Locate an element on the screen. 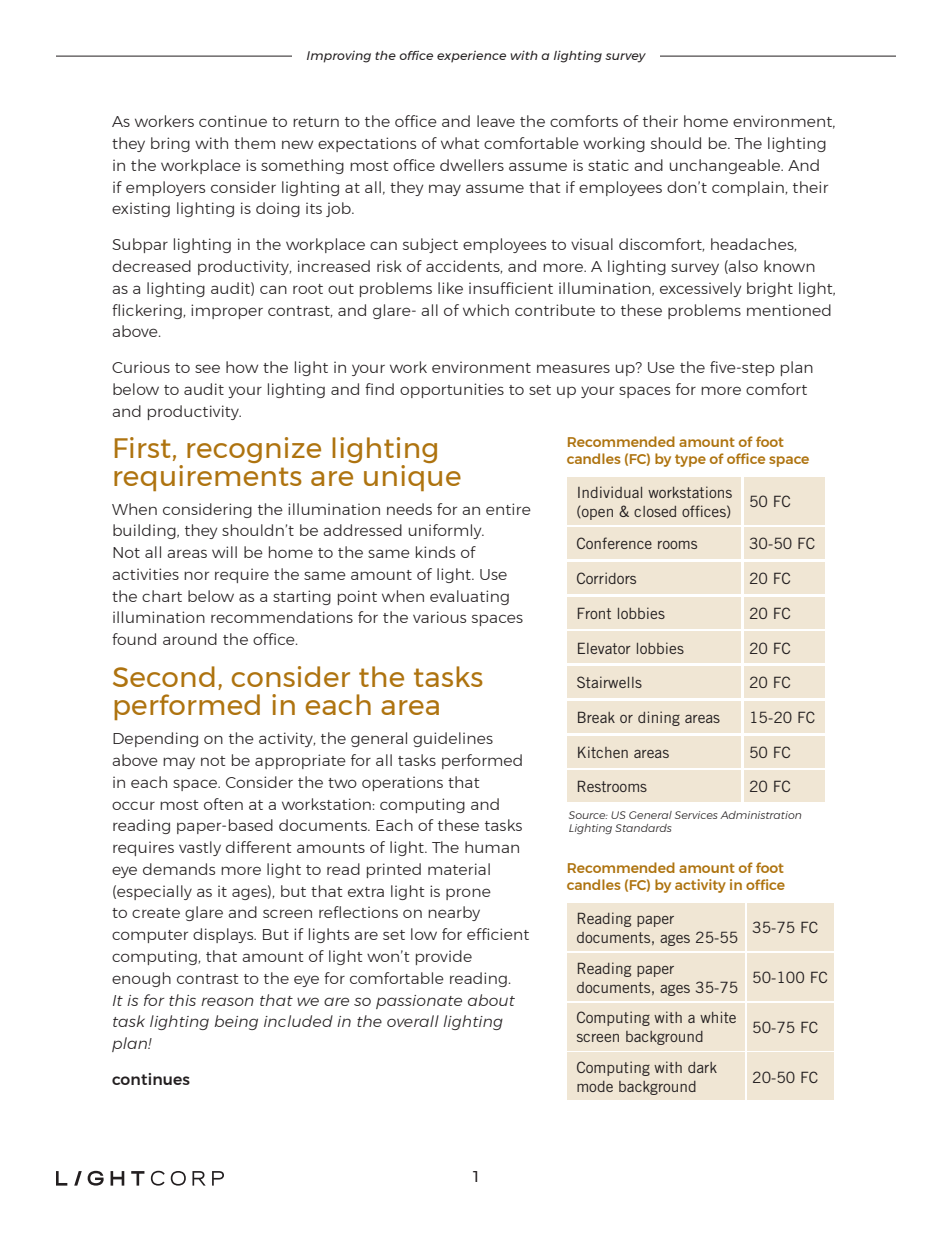 This screenshot has width=952, height=1233. opportunities is located at coordinates (452, 390).
